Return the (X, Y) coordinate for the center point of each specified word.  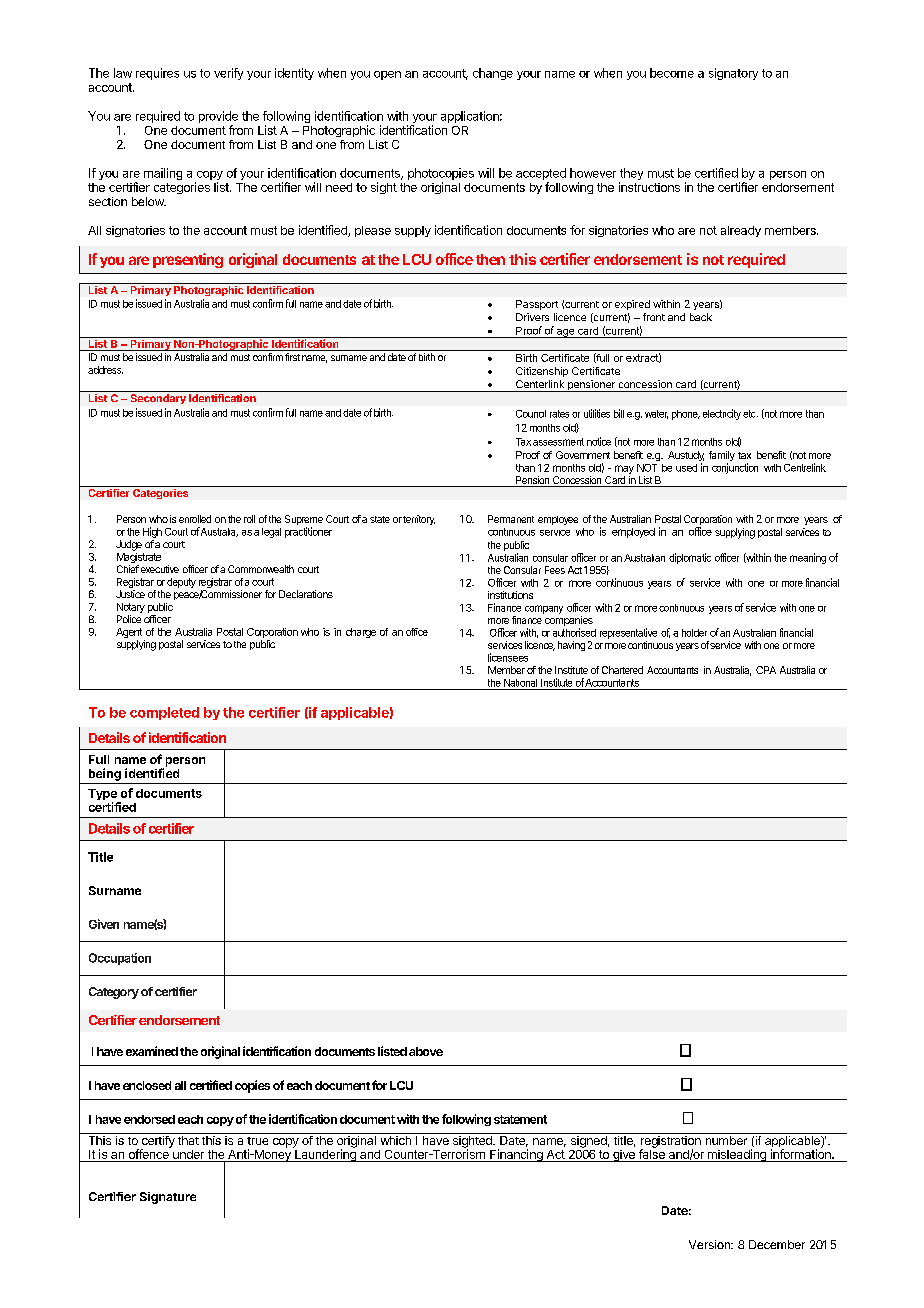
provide (218, 117)
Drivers (532, 317)
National (520, 683)
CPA (766, 670)
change (493, 74)
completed (164, 713)
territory (419, 520)
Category (114, 993)
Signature (168, 1198)
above (426, 1051)
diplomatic (690, 558)
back (701, 317)
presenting (188, 260)
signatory (733, 74)
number (726, 1140)
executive (160, 569)
